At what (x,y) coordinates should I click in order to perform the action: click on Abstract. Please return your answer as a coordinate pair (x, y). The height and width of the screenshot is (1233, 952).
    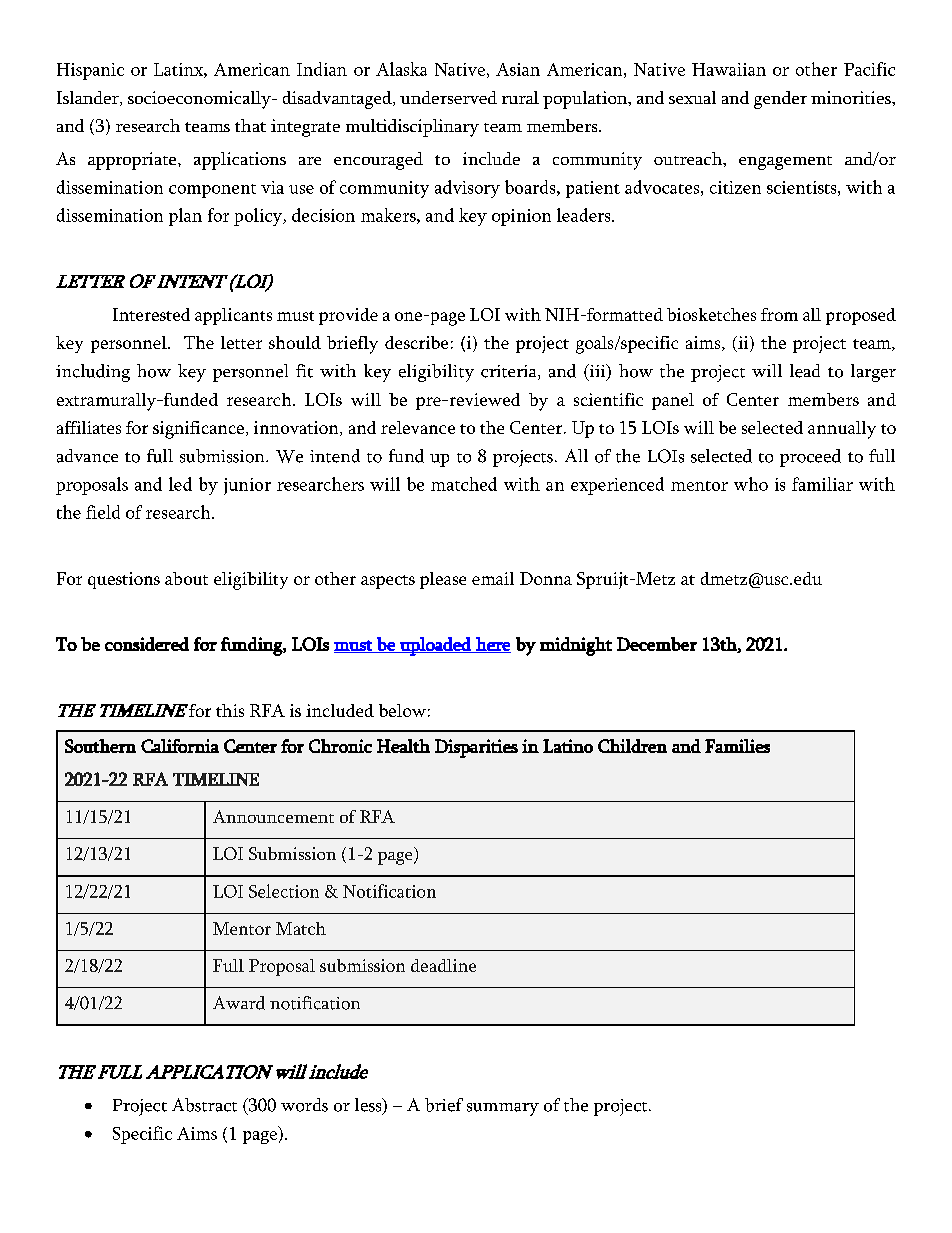
    Looking at the image, I should click on (204, 1105).
